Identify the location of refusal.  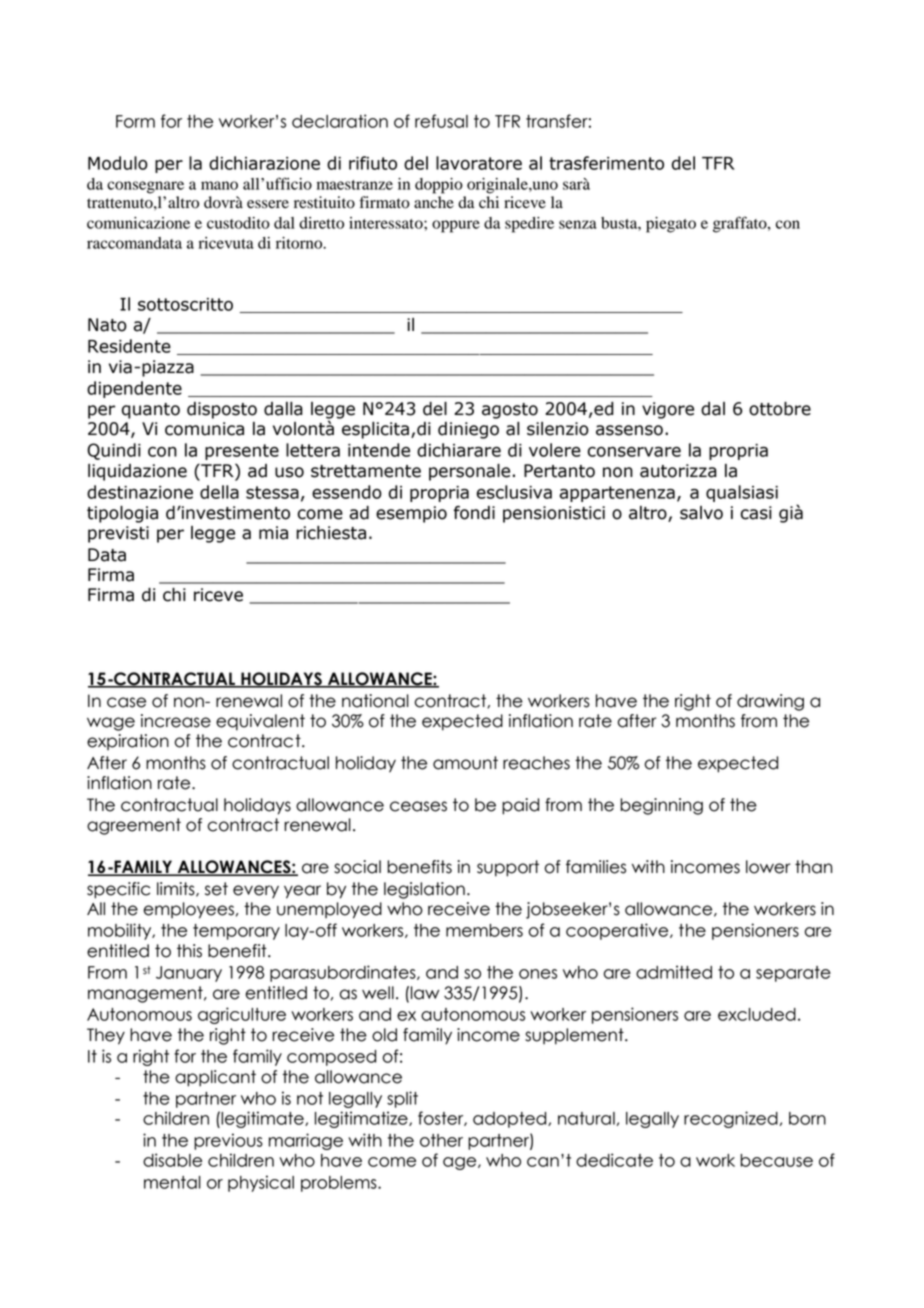
(441, 121).
